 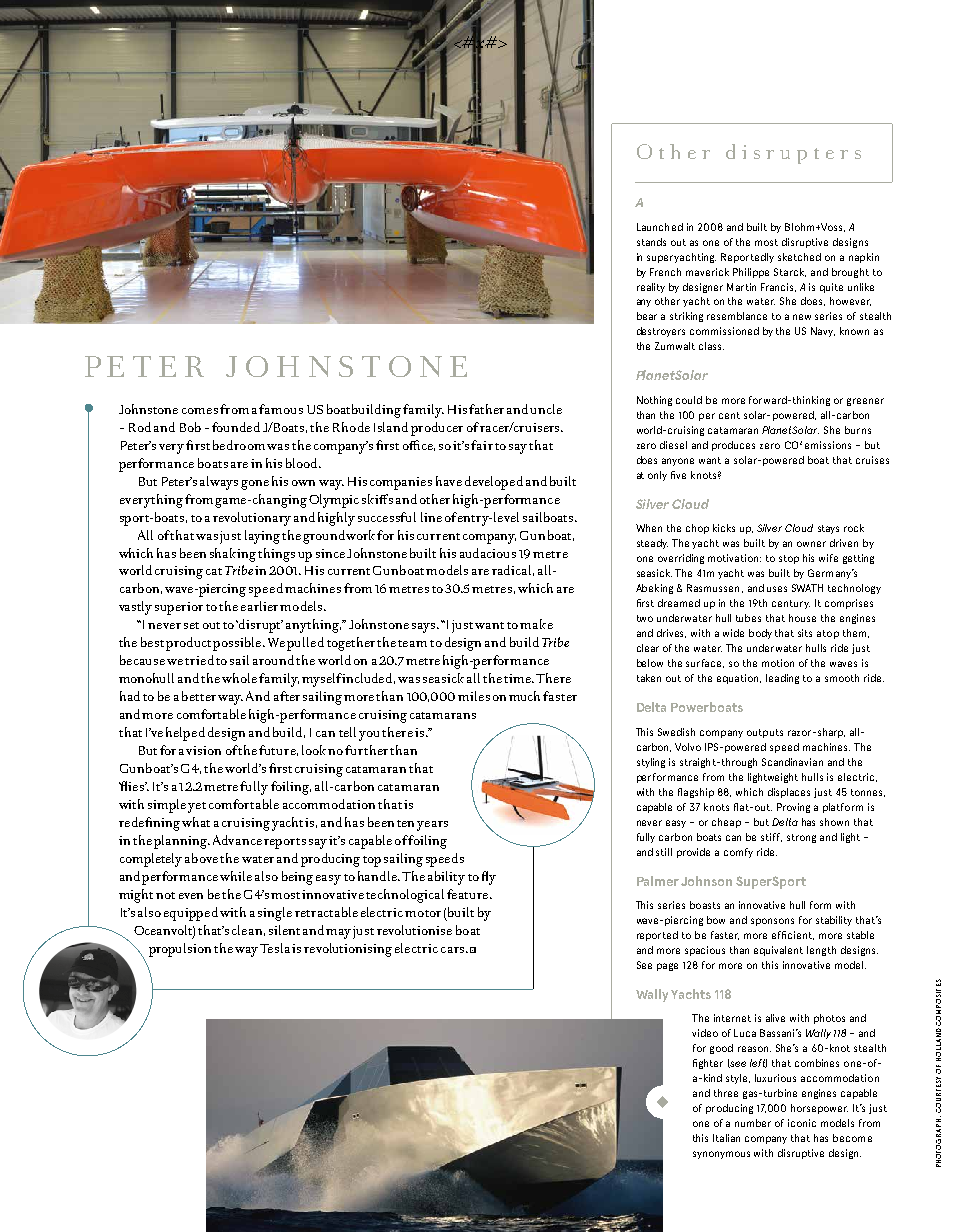 I want to click on emissions, so click(x=828, y=445).
